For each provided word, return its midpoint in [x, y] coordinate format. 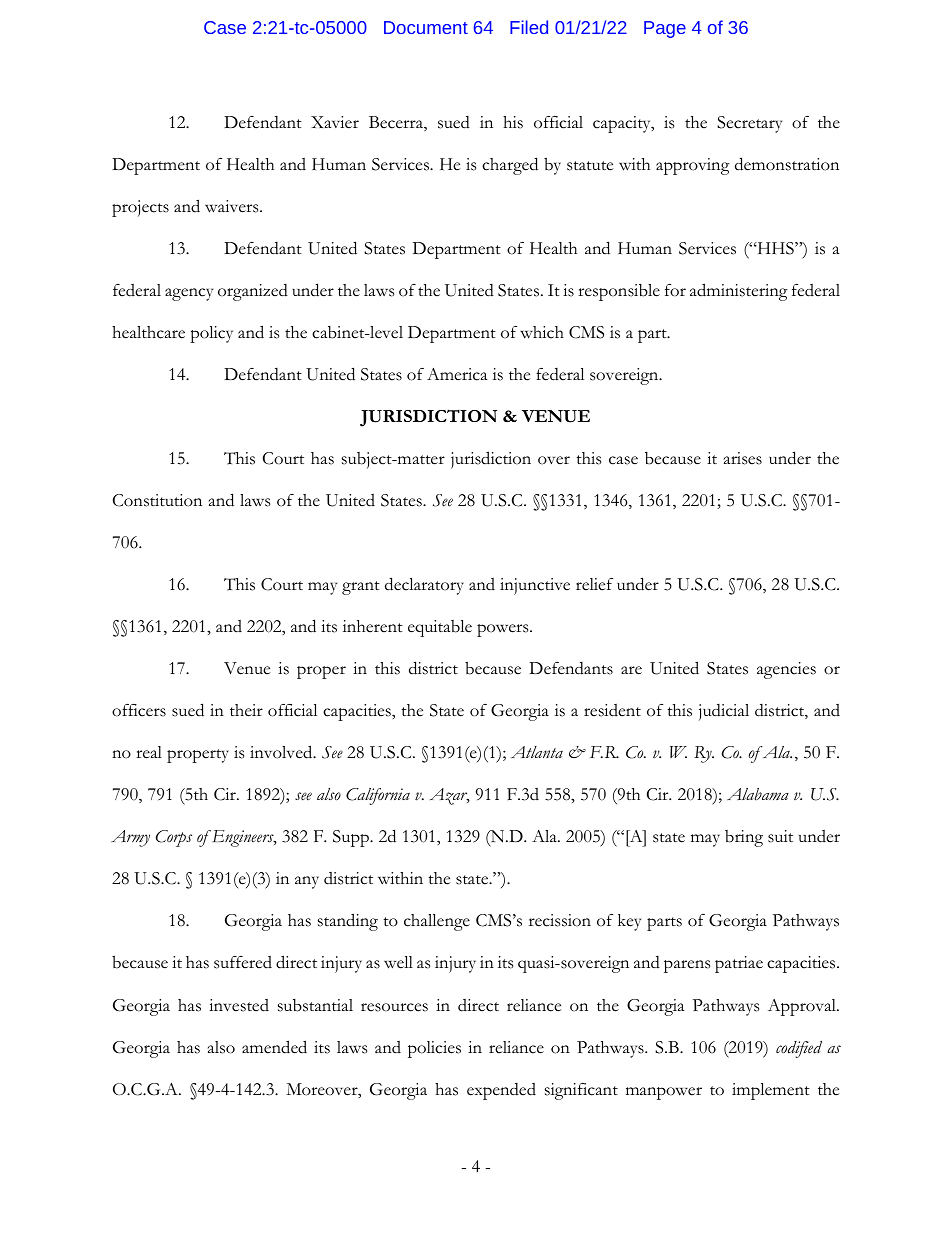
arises [743, 458]
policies [434, 1049]
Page [665, 29]
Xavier [335, 122]
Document [426, 27]
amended [274, 1047]
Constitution [157, 500]
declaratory [424, 586]
